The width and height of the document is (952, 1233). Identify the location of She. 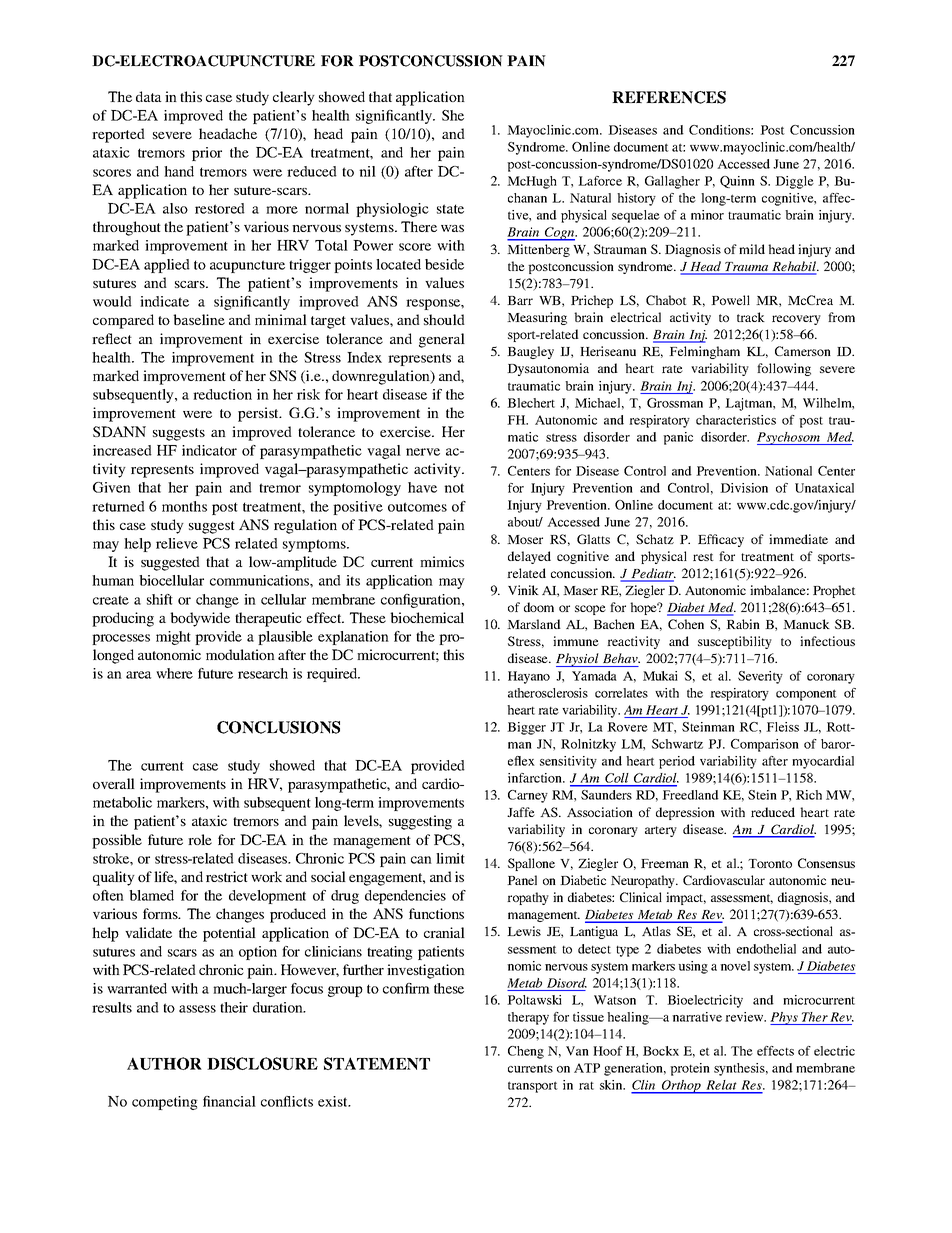
(453, 115).
